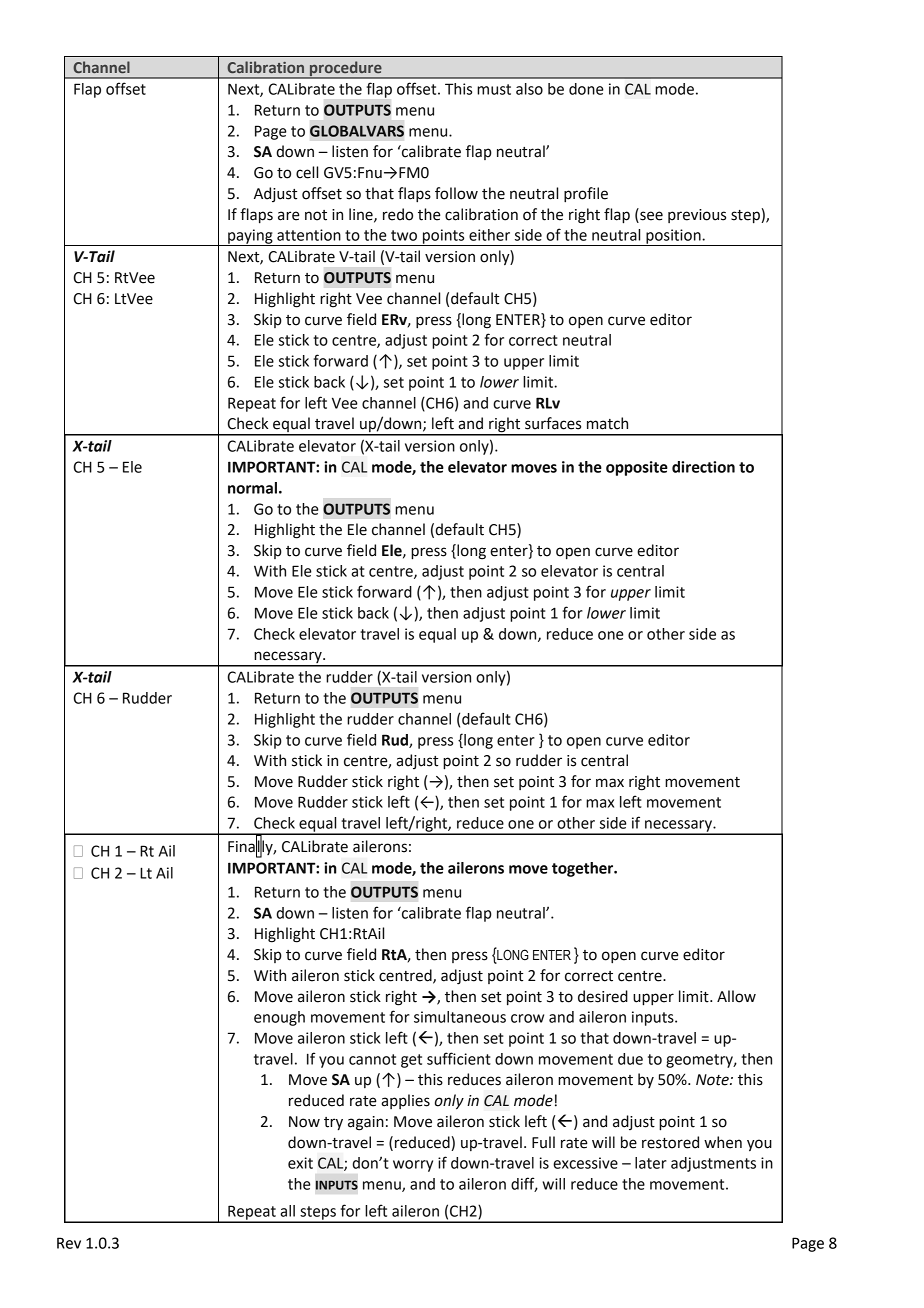 The height and width of the screenshot is (1308, 924). Describe the element at coordinates (304, 1122) in the screenshot. I see `Now` at that location.
